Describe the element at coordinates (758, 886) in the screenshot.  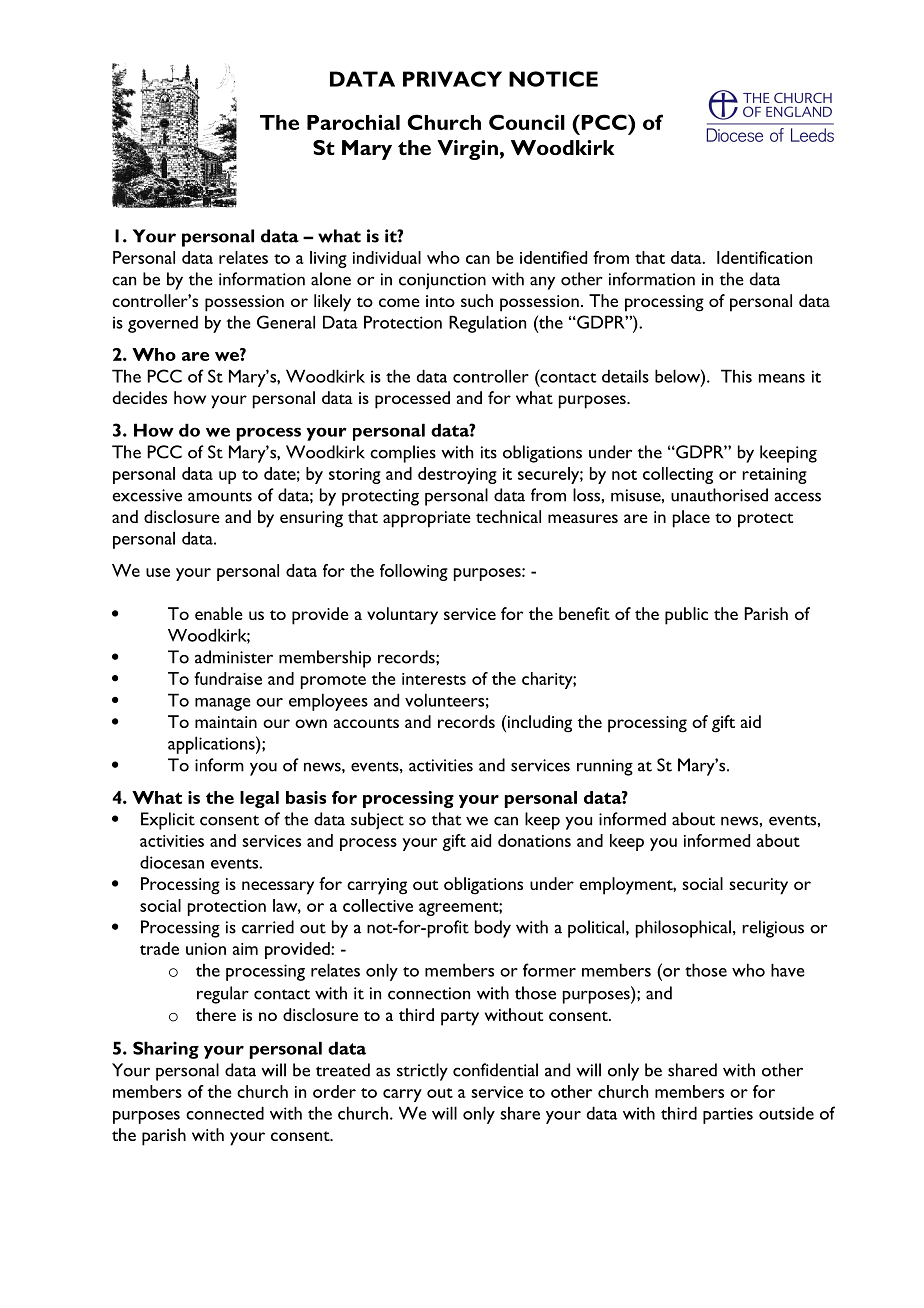
I see `security` at that location.
